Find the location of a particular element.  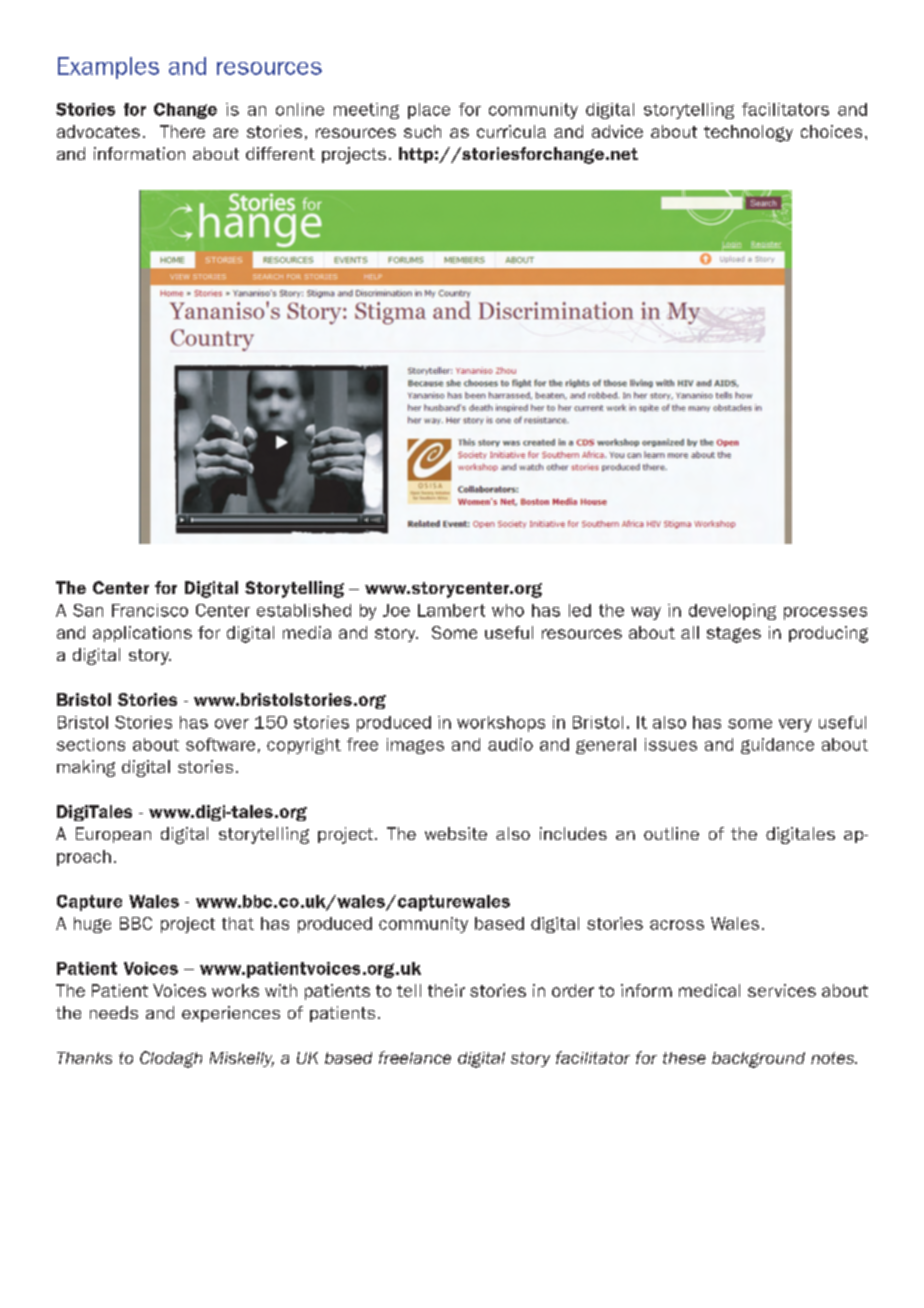

applications is located at coordinates (142, 634).
